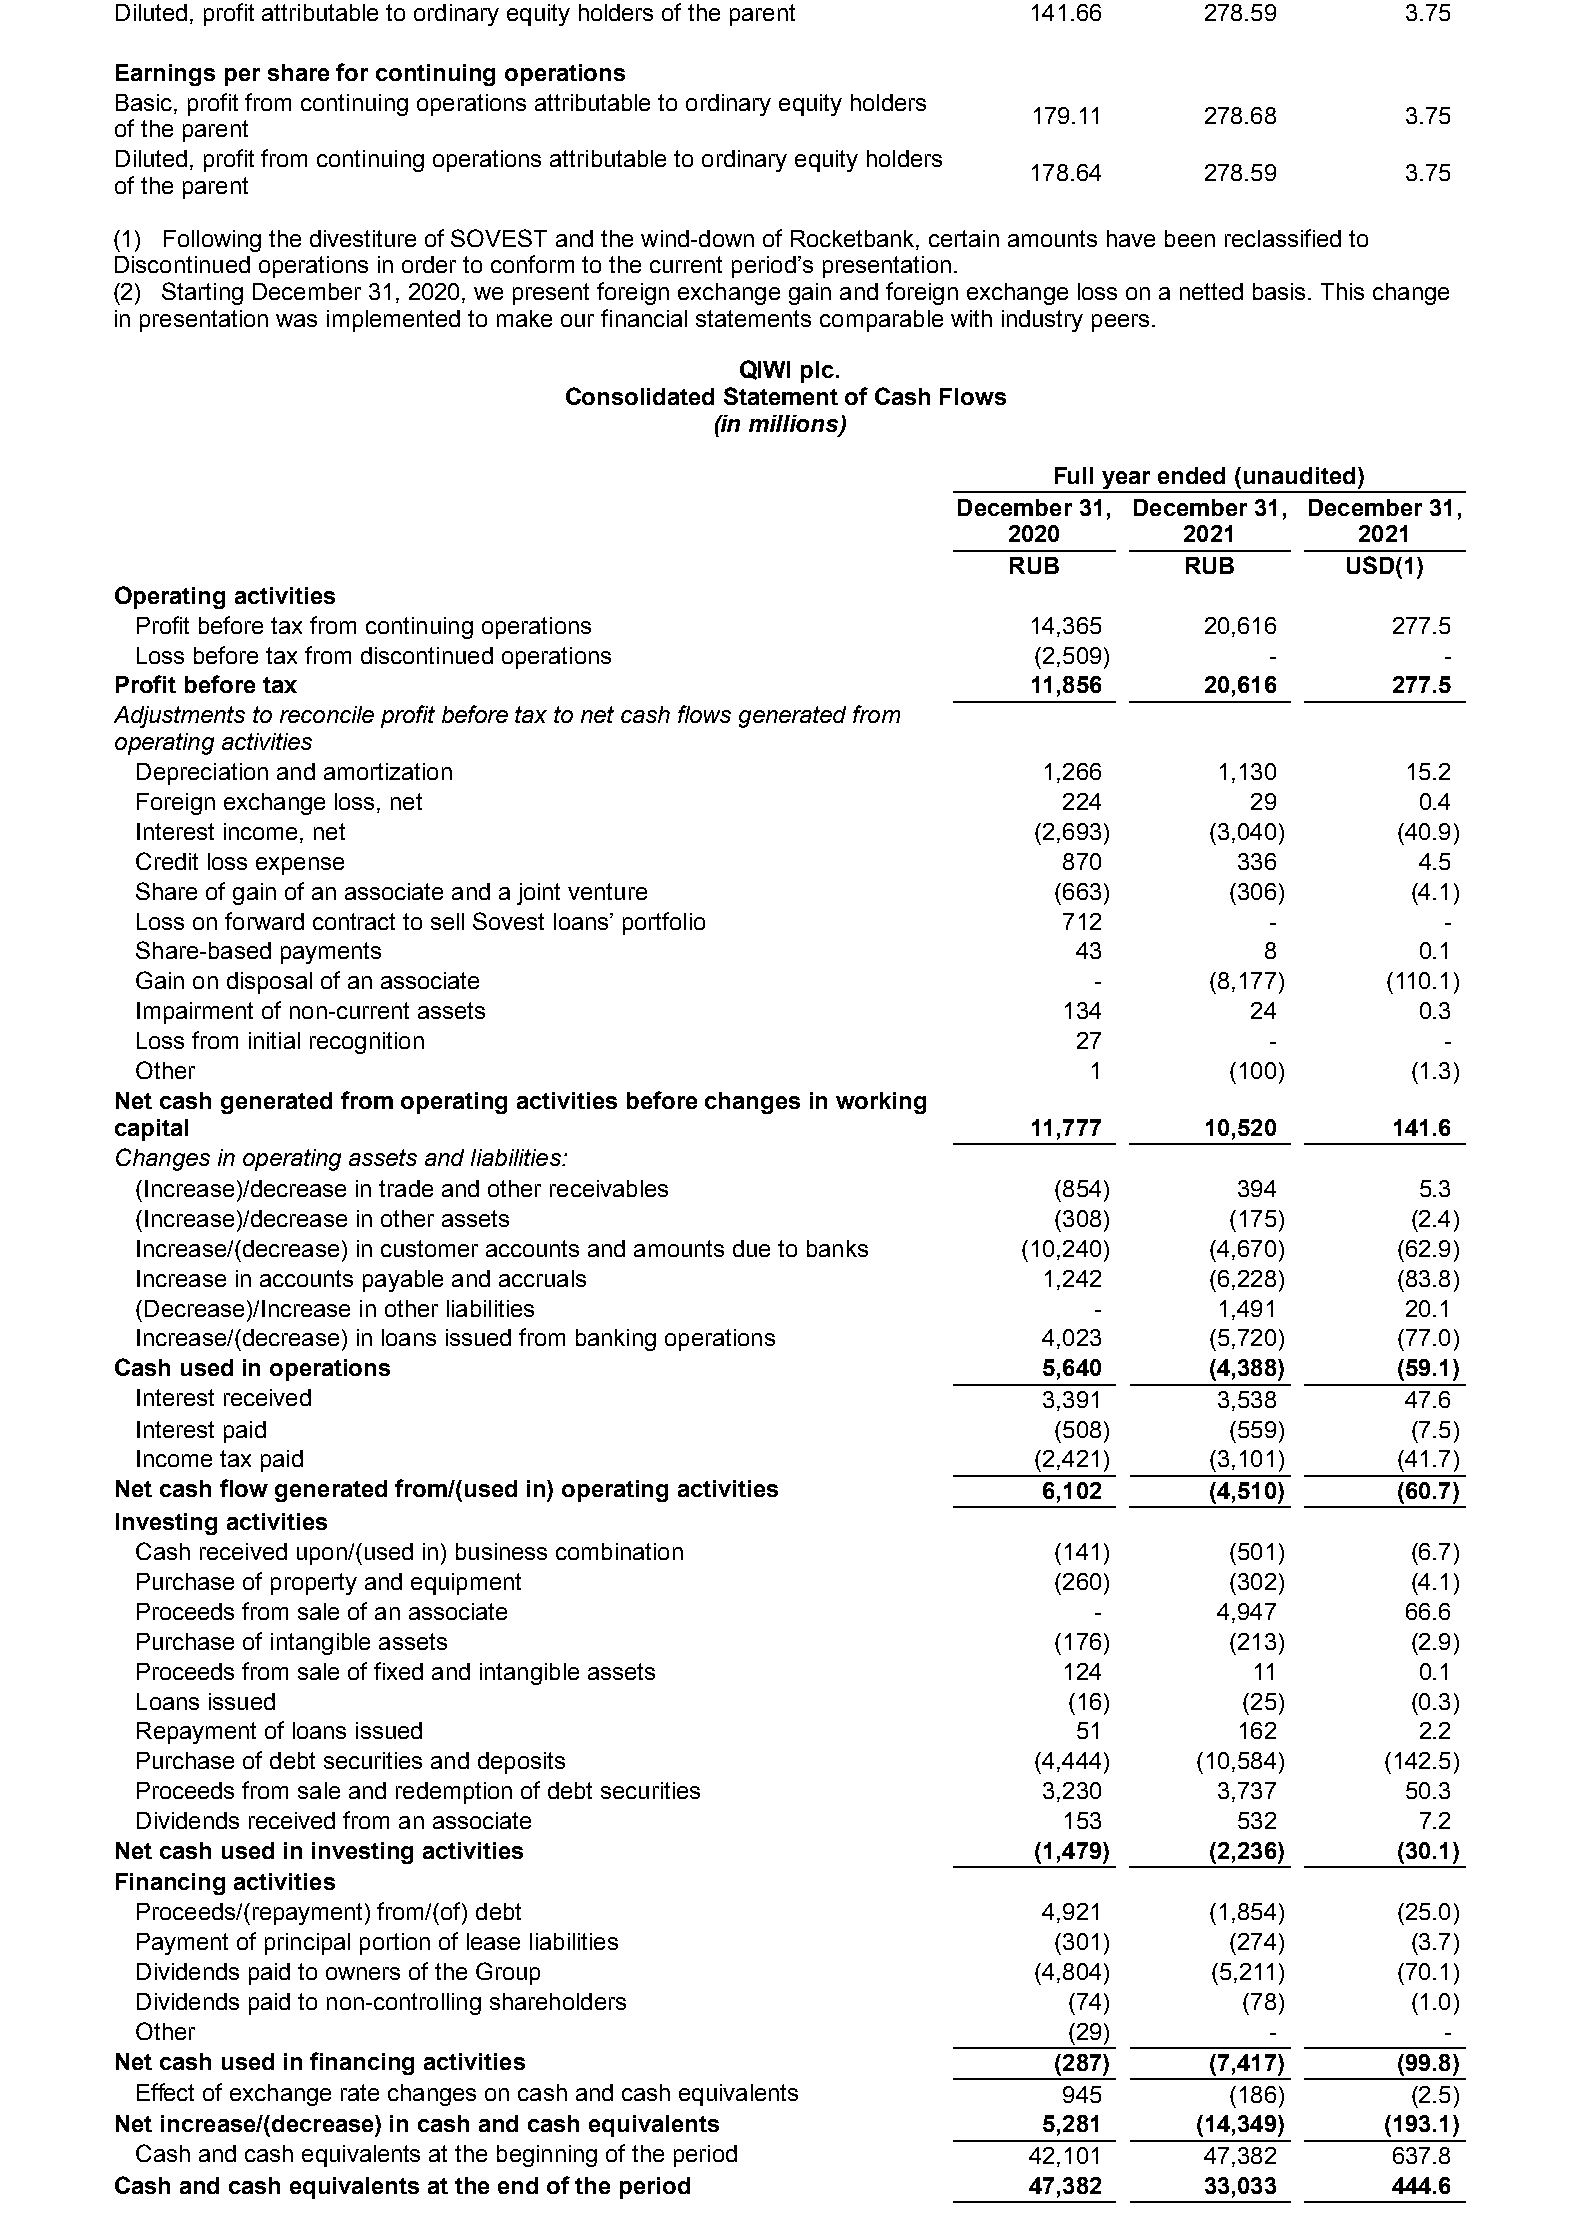  I want to click on working, so click(881, 1103).
